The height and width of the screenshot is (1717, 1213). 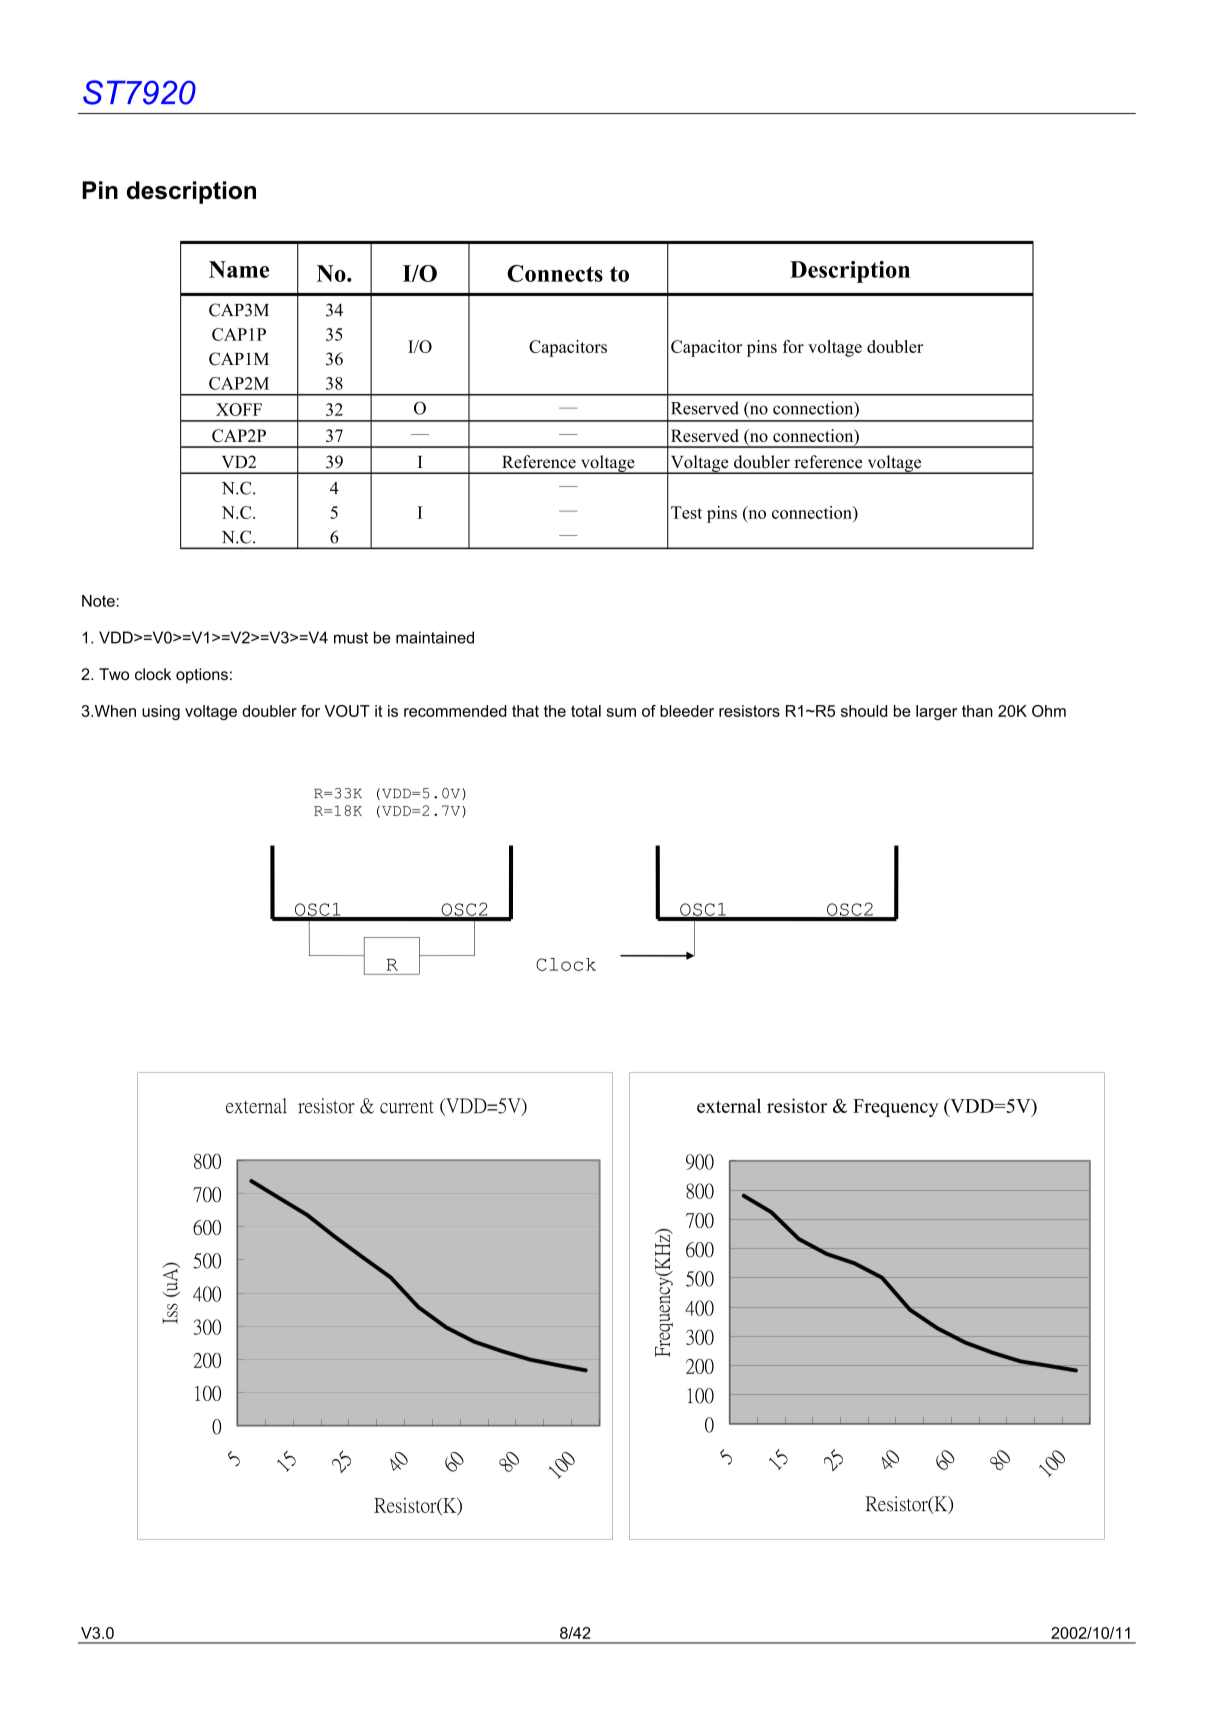 What do you see at coordinates (621, 712) in the screenshot?
I see `sum` at bounding box center [621, 712].
